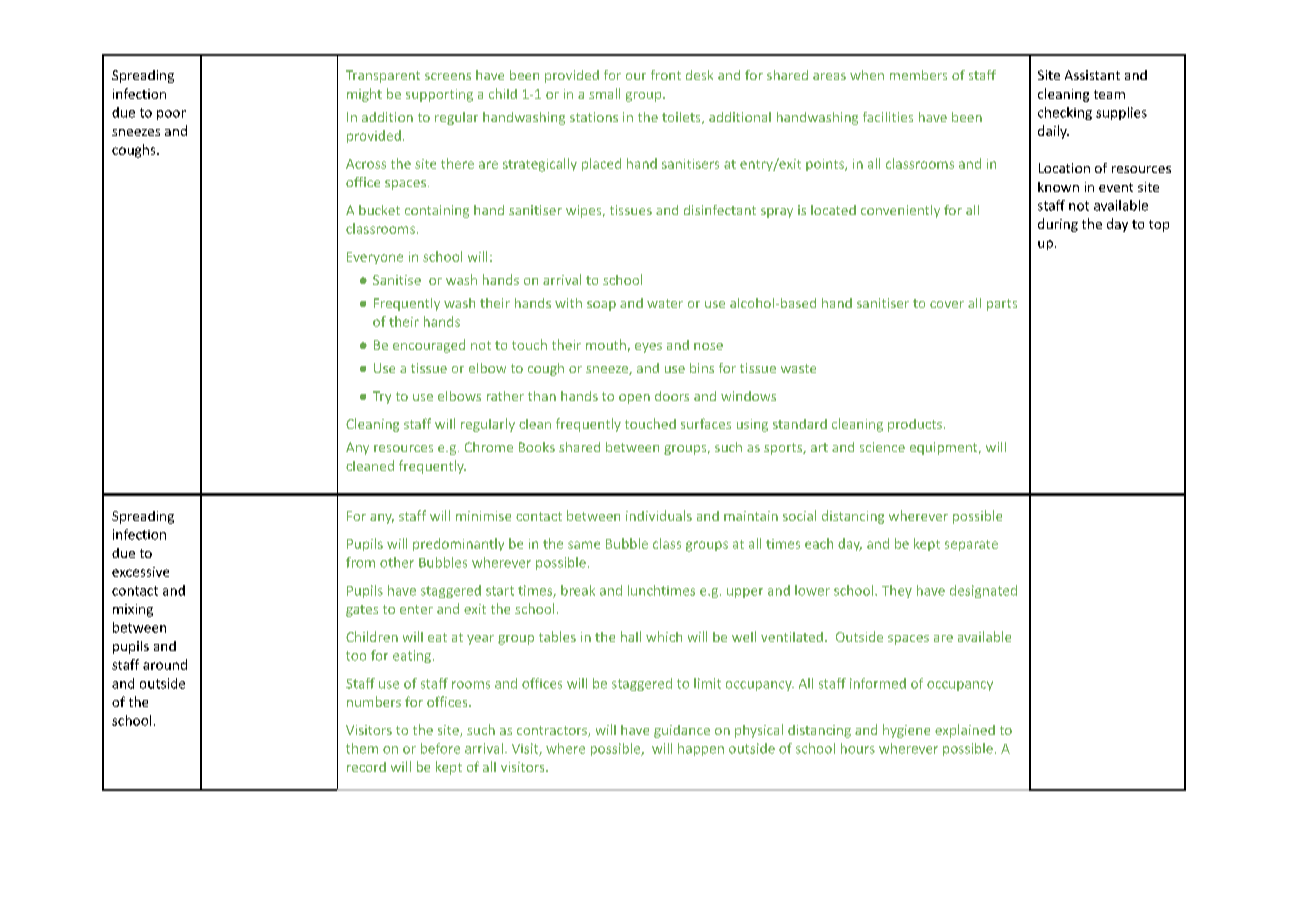  I want to click on them, so click(362, 748).
